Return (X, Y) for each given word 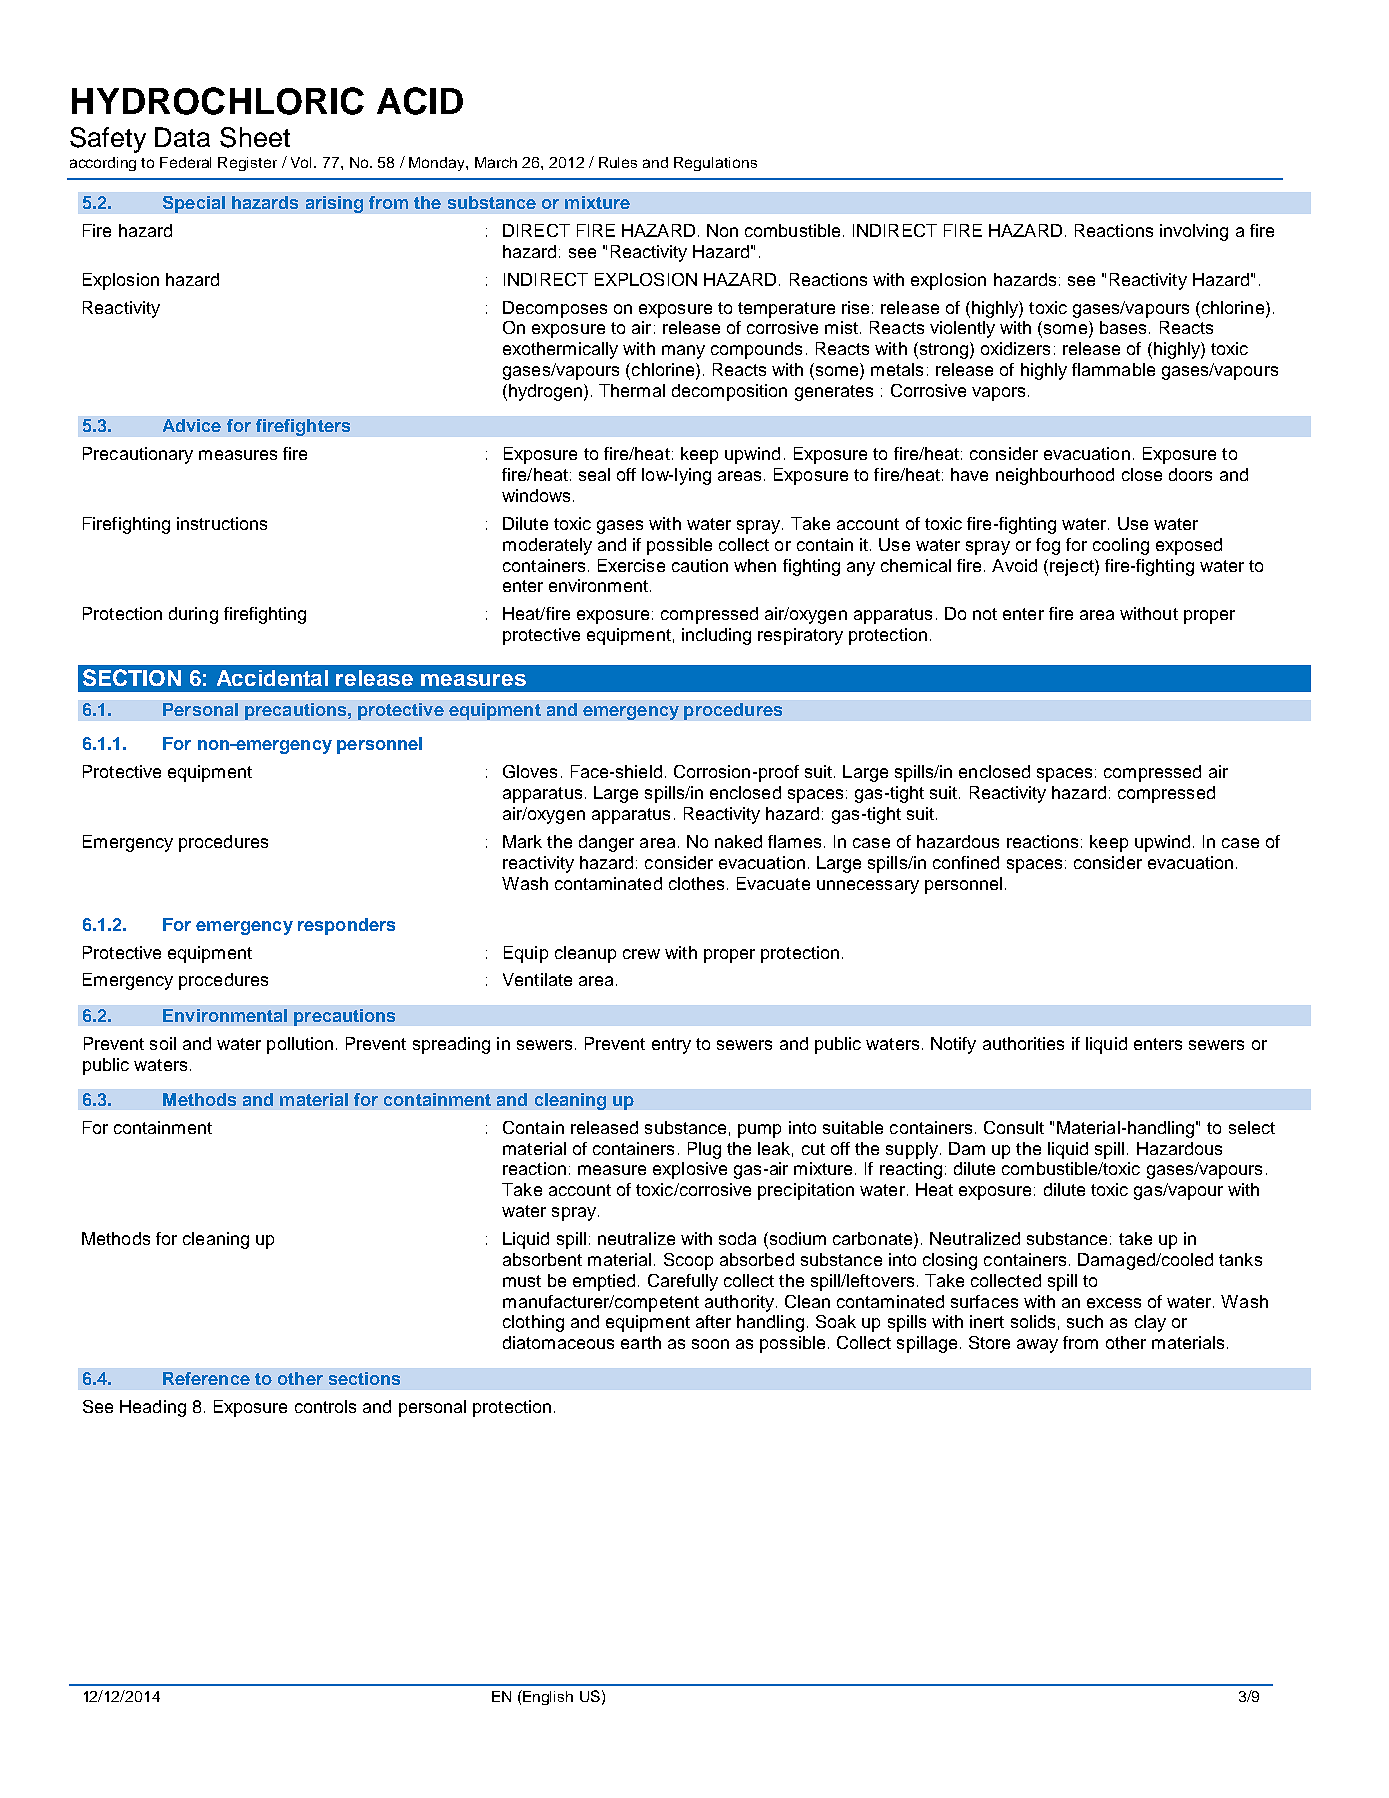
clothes (696, 883)
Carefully (683, 1282)
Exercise (631, 565)
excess (1114, 1303)
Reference (206, 1378)
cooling (1121, 546)
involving (1194, 232)
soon (710, 1344)
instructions (222, 523)
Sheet (255, 137)
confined (966, 862)
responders (346, 926)
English (547, 1697)
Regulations (715, 164)
